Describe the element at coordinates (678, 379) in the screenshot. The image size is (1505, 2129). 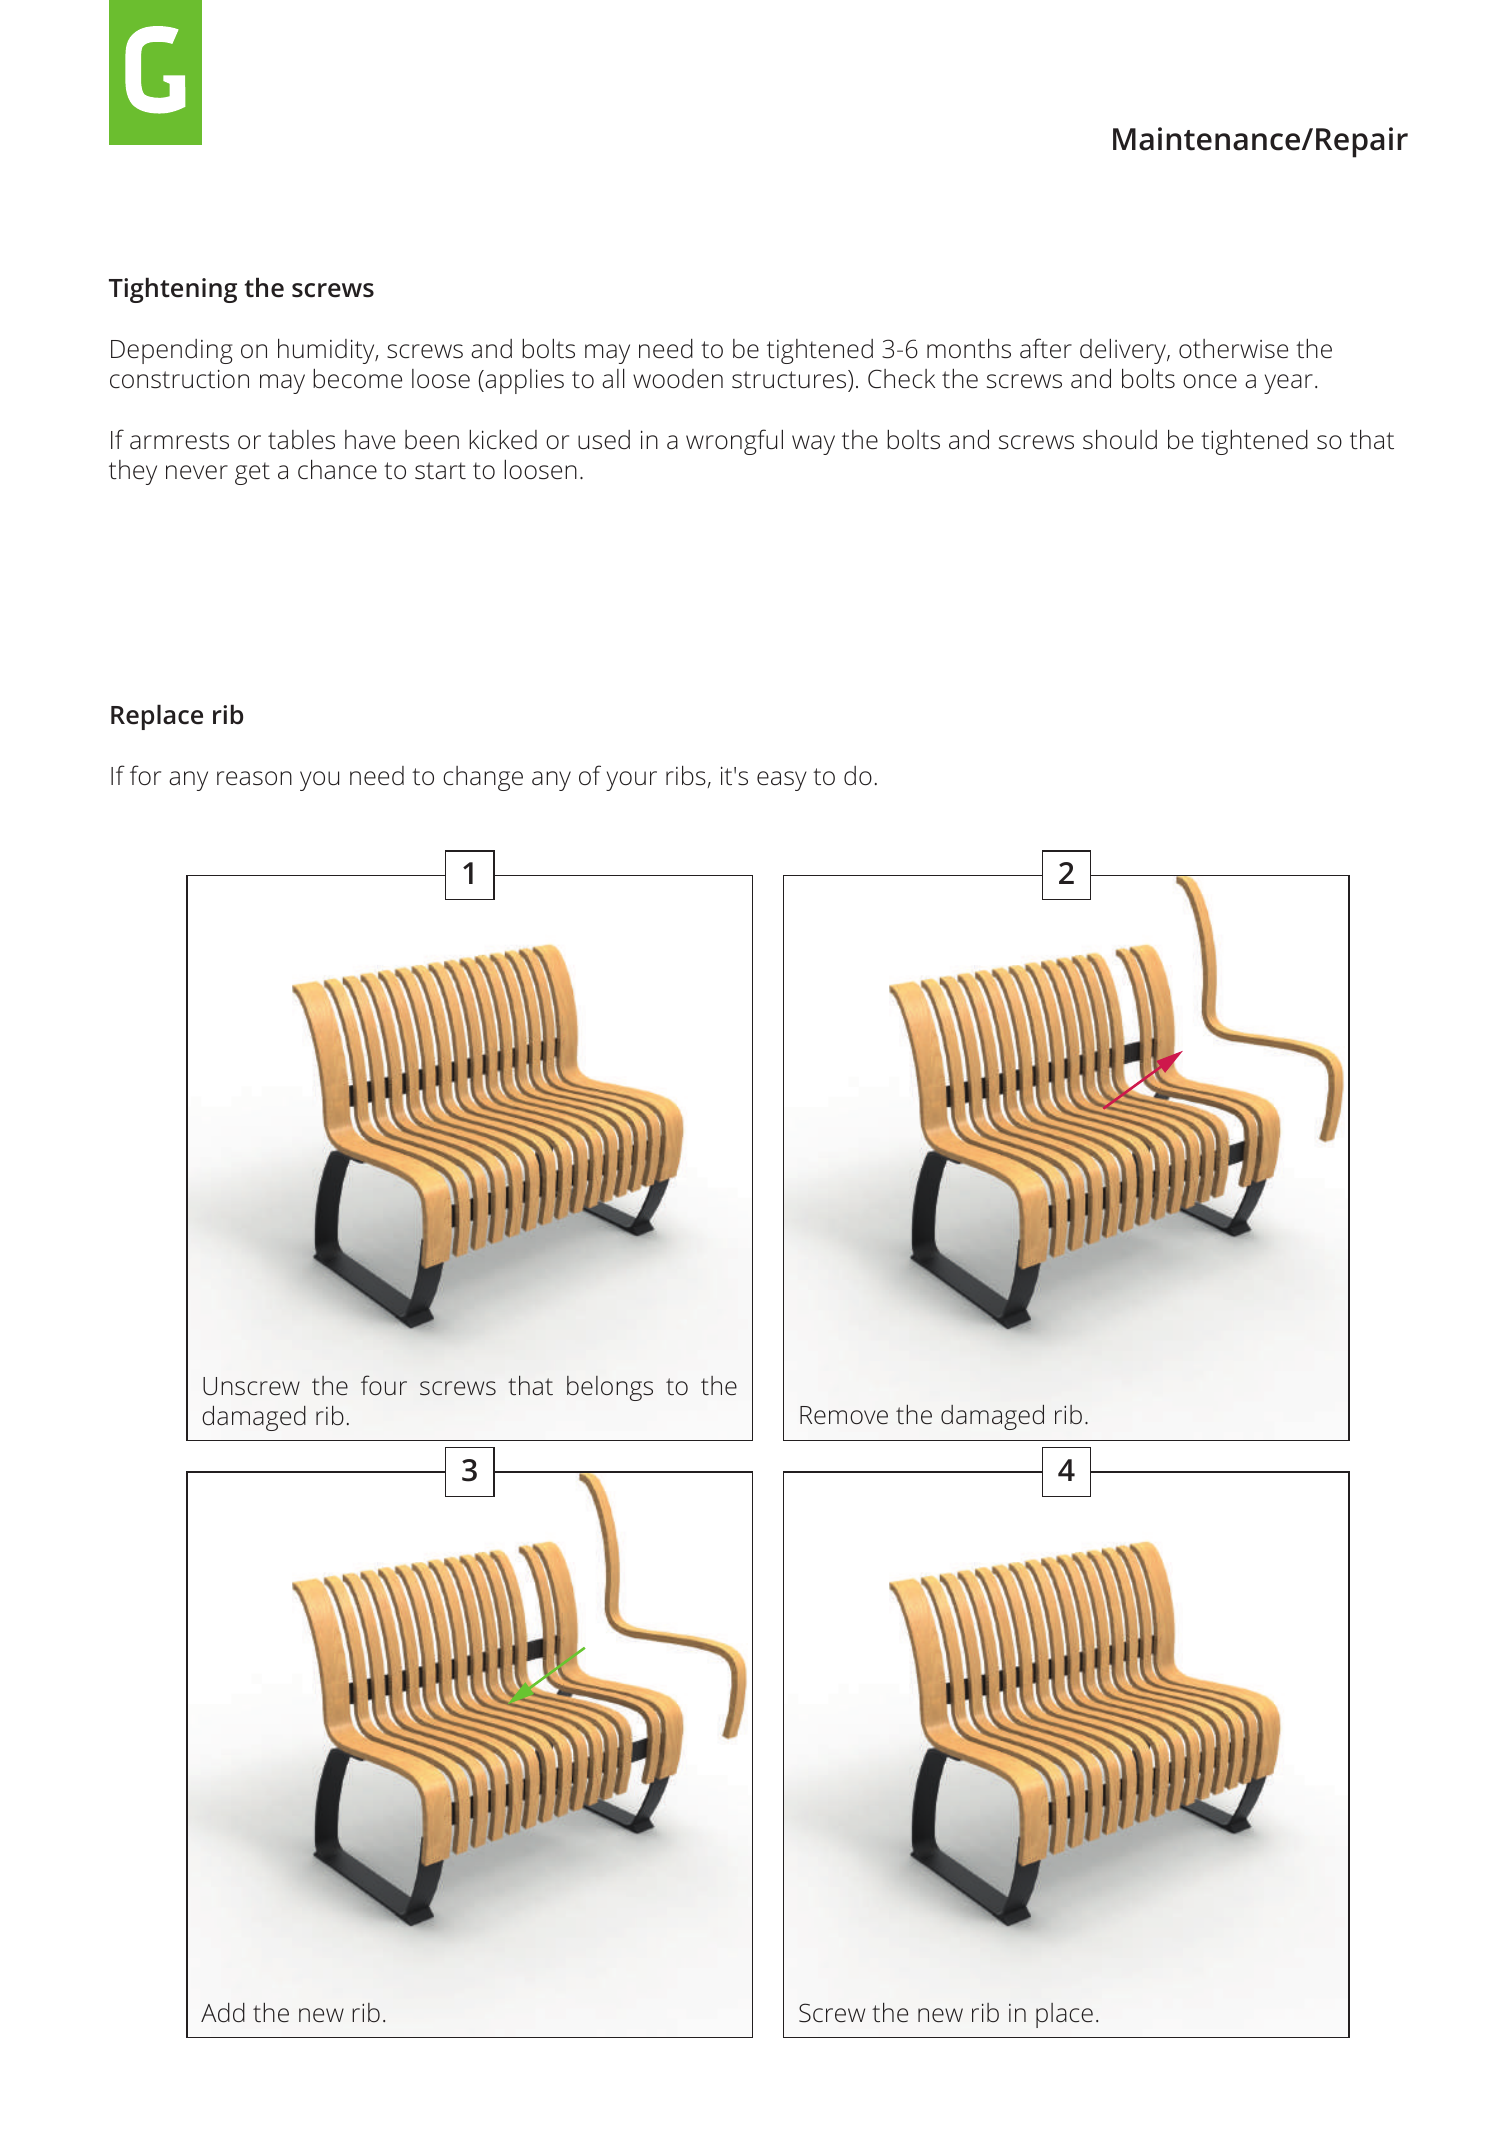
I see `wooden` at that location.
